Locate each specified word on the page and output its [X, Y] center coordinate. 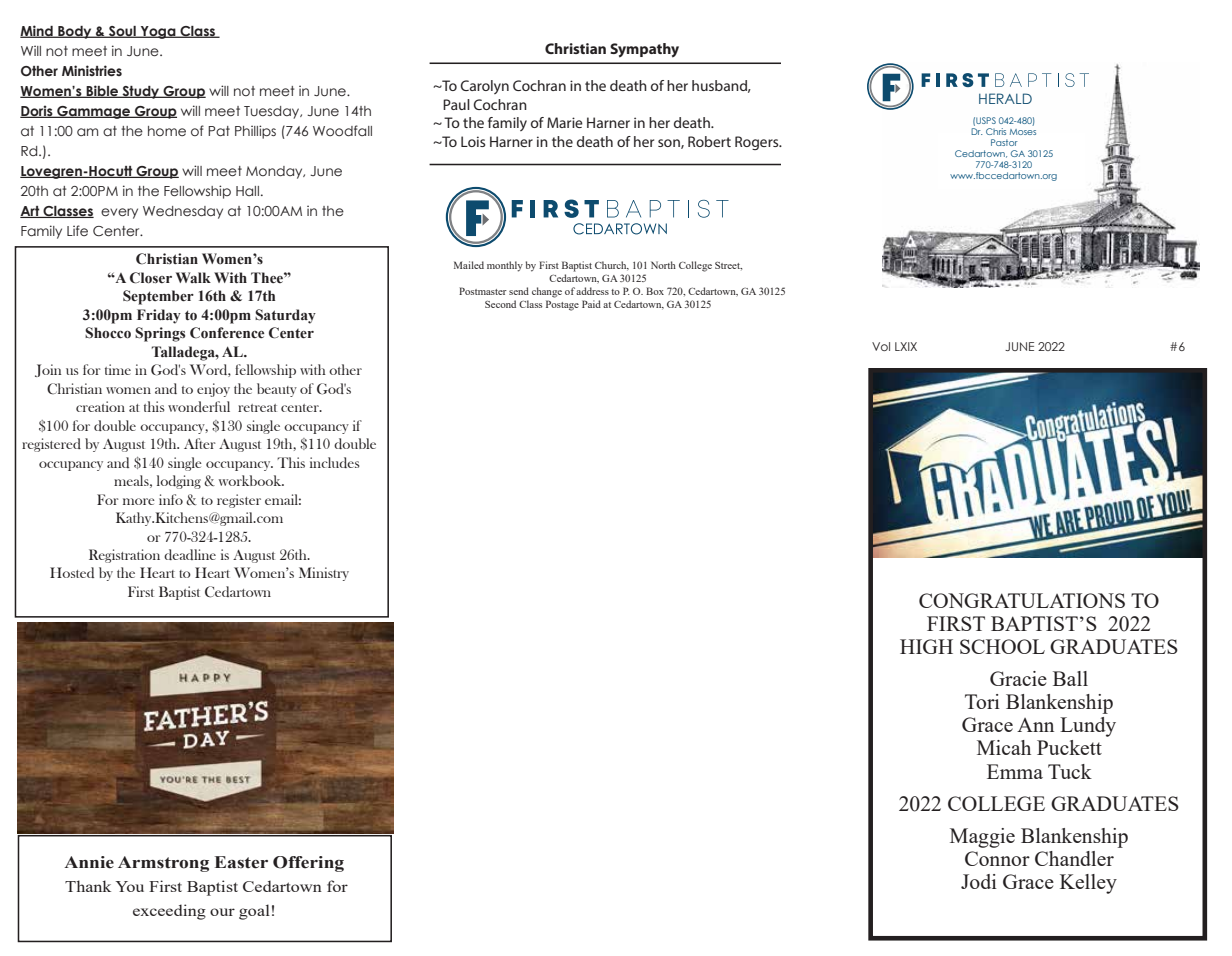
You [130, 886]
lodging [179, 482]
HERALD [1005, 98]
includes [335, 462]
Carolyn [485, 87]
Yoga [158, 32]
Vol [881, 346]
